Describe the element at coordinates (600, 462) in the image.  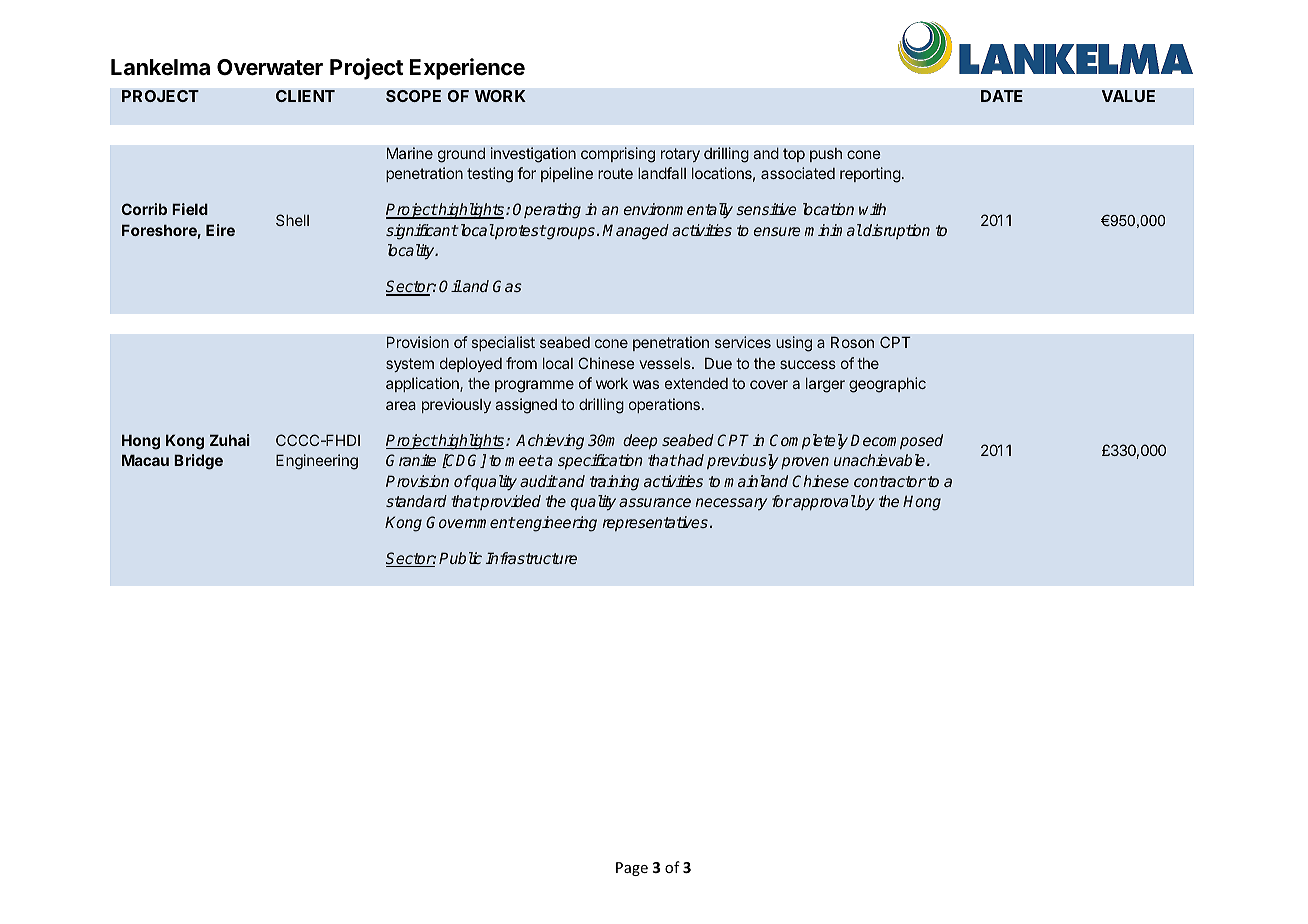
I see `specification` at that location.
